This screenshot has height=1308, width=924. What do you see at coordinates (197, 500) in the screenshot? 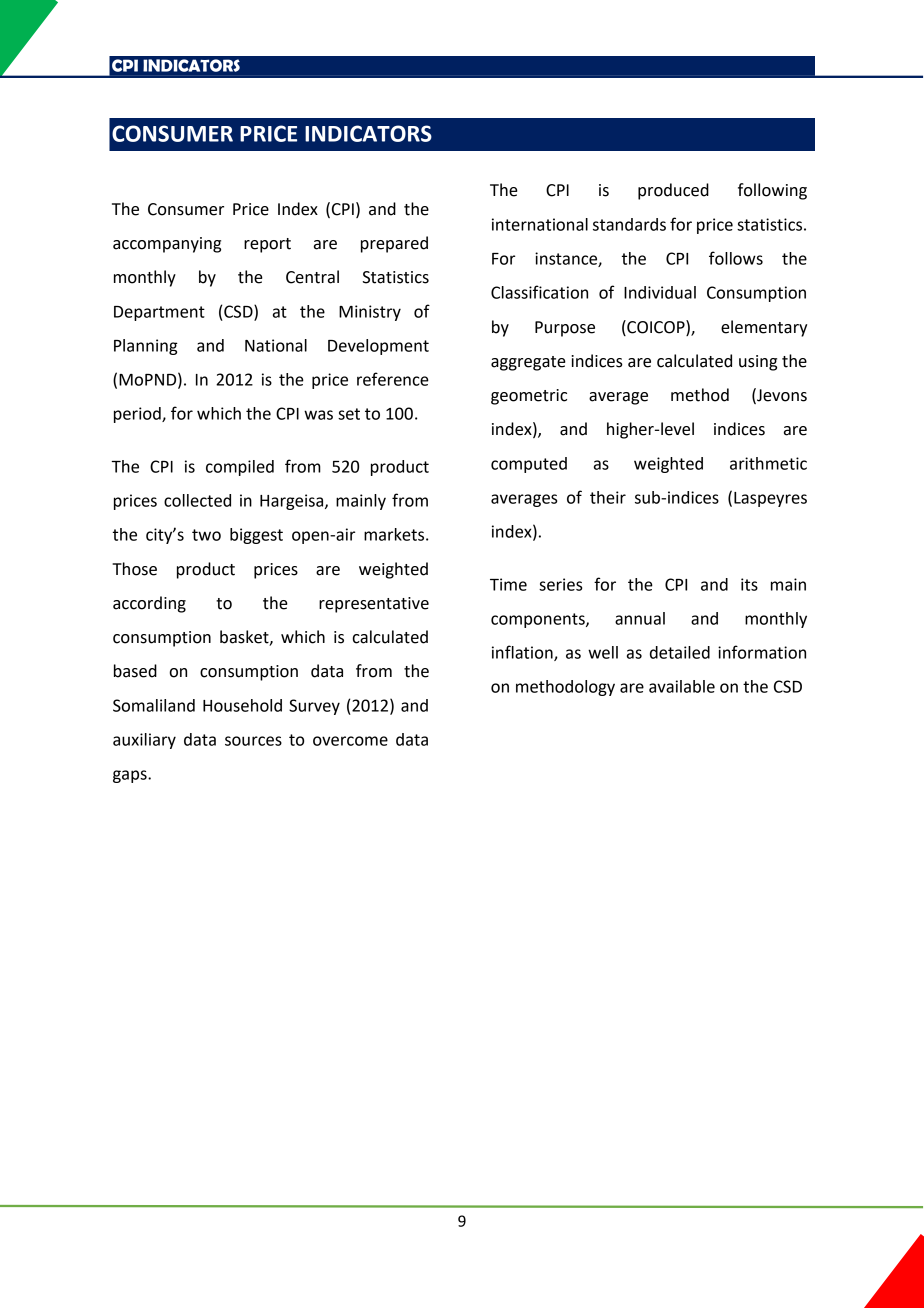
I see `collected` at bounding box center [197, 500].
